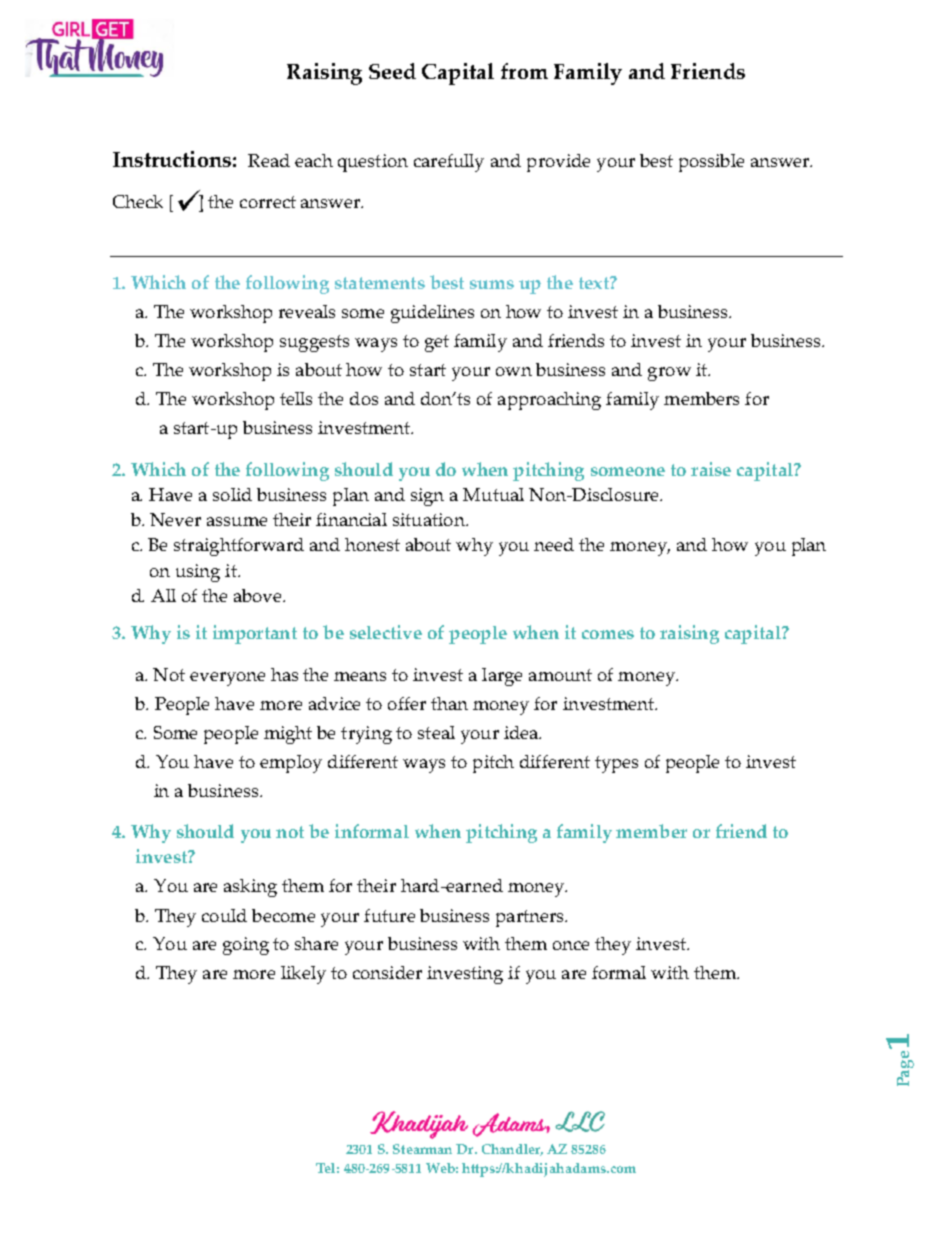 This screenshot has width=952, height=1233. Describe the element at coordinates (711, 469) in the screenshot. I see `raise` at that location.
